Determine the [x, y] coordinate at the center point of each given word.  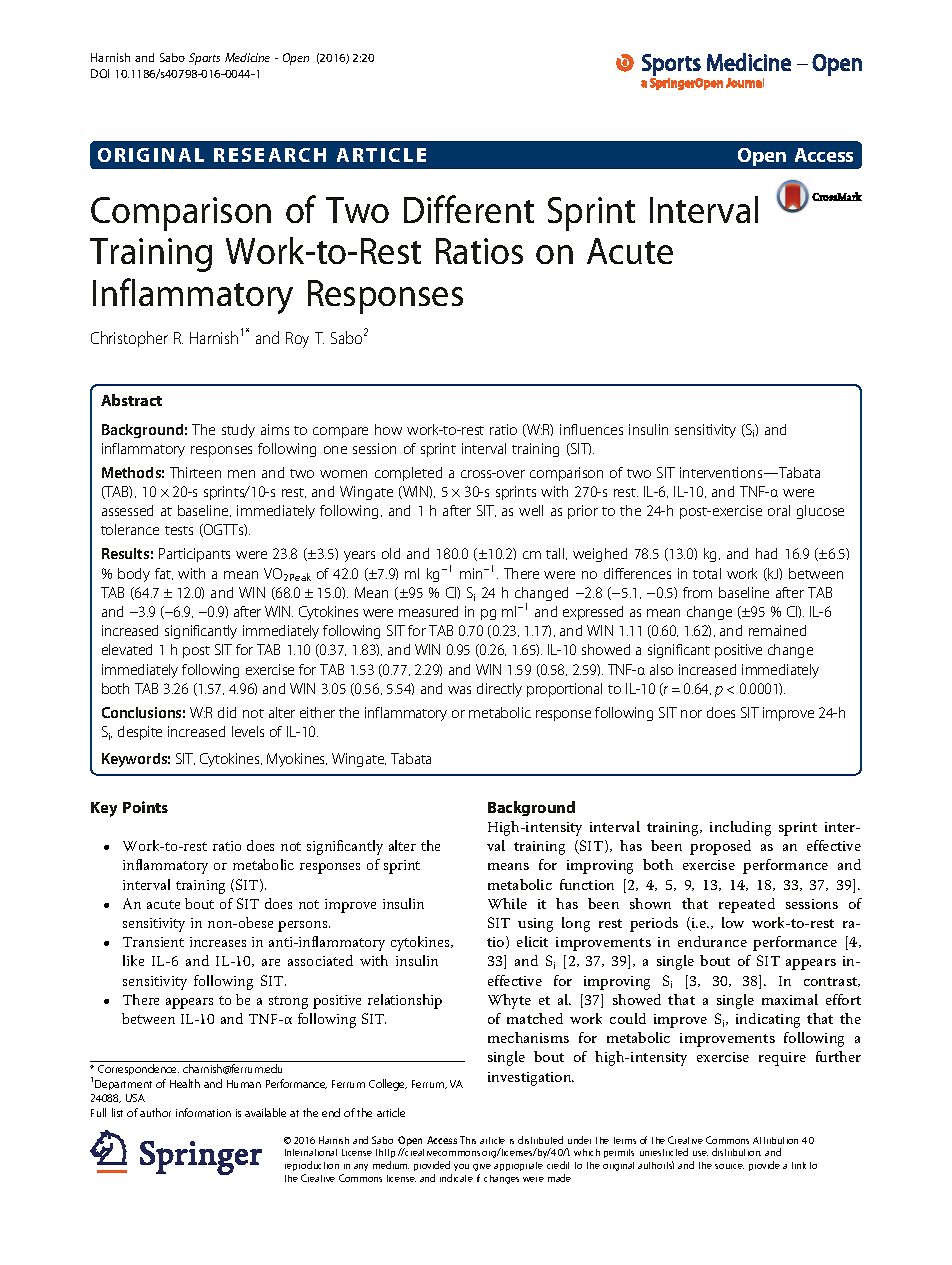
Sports [204, 59]
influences [591, 429]
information [203, 1112]
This [468, 1140]
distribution [736, 1152]
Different [469, 209]
